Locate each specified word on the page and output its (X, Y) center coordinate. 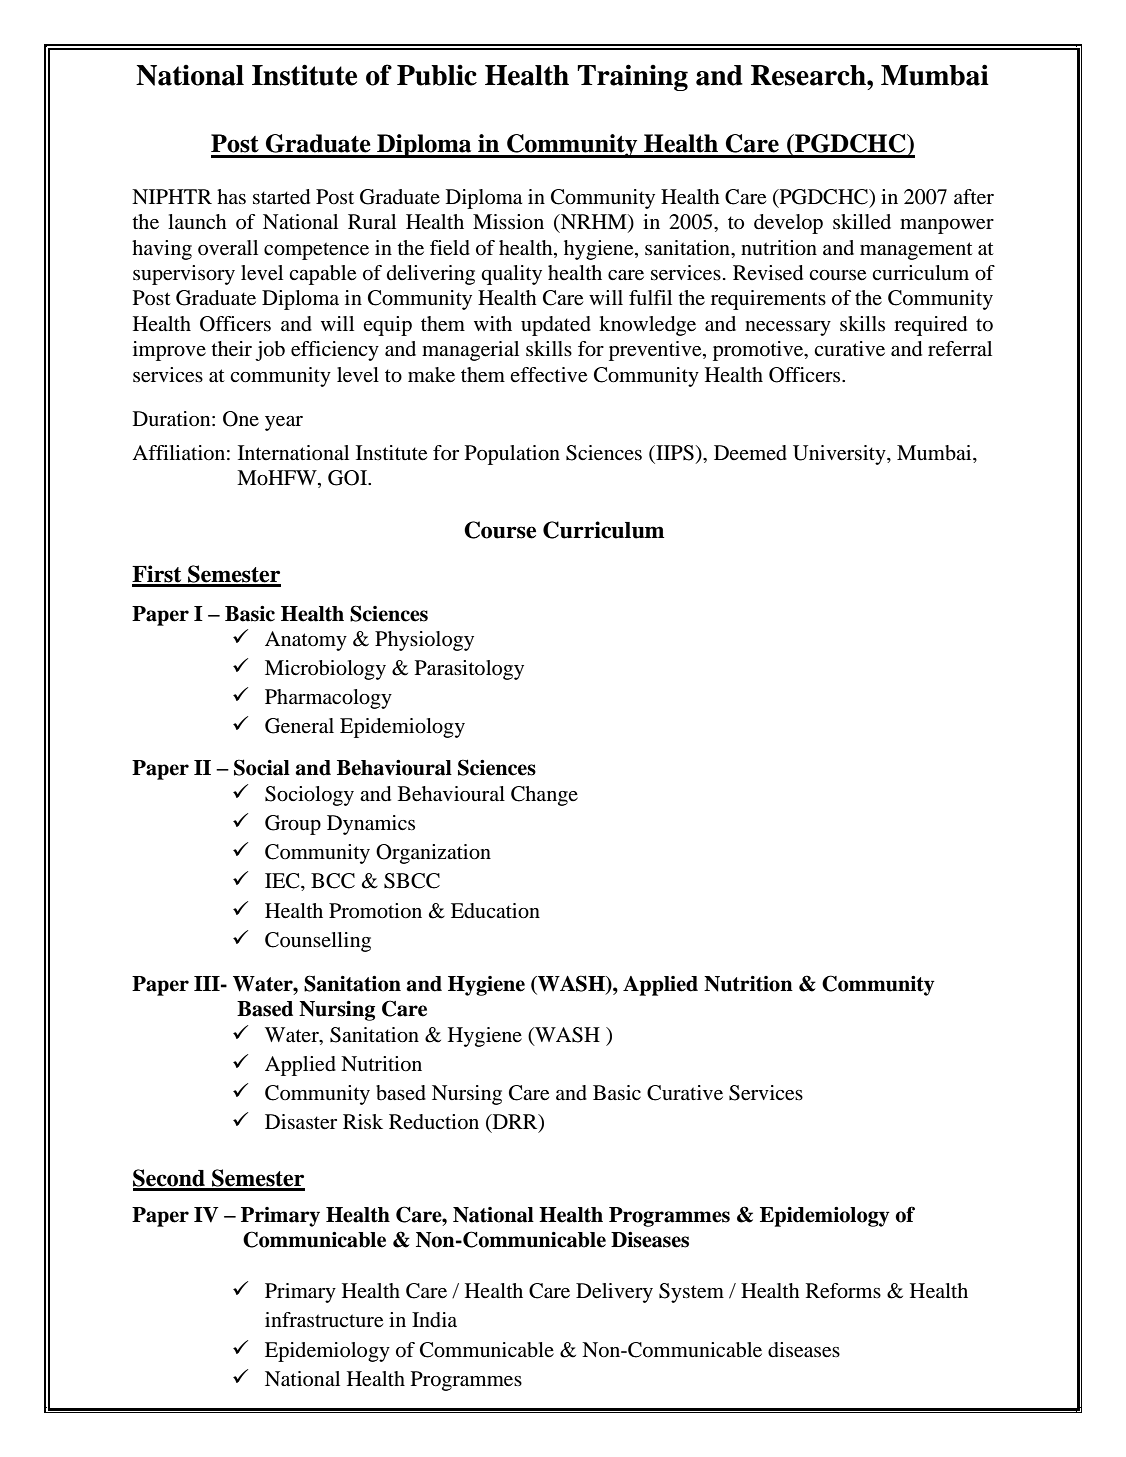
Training (632, 77)
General (299, 726)
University (840, 455)
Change (544, 796)
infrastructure (324, 1320)
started (281, 197)
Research (809, 75)
